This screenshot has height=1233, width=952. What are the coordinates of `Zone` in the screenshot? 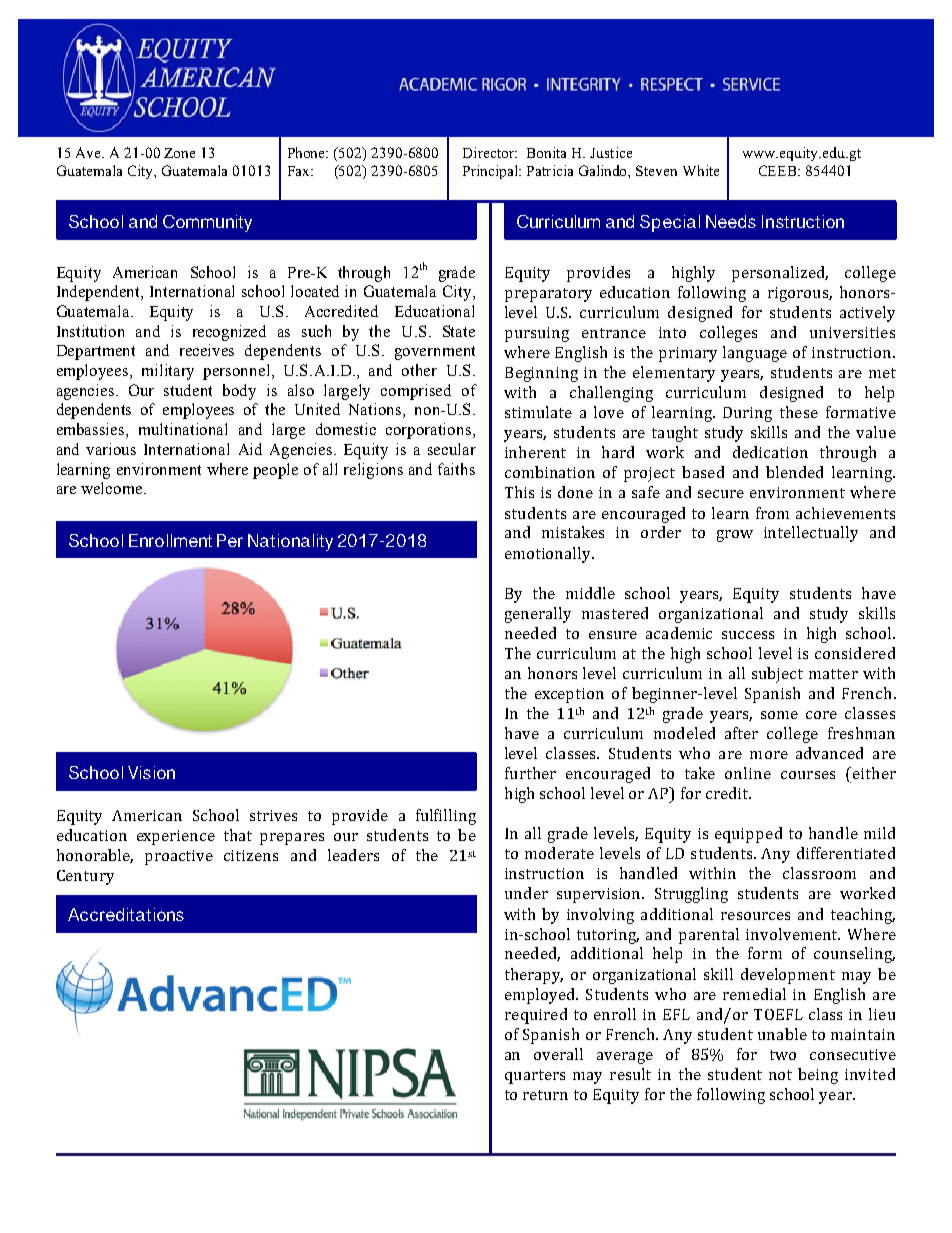 It's located at (179, 153).
